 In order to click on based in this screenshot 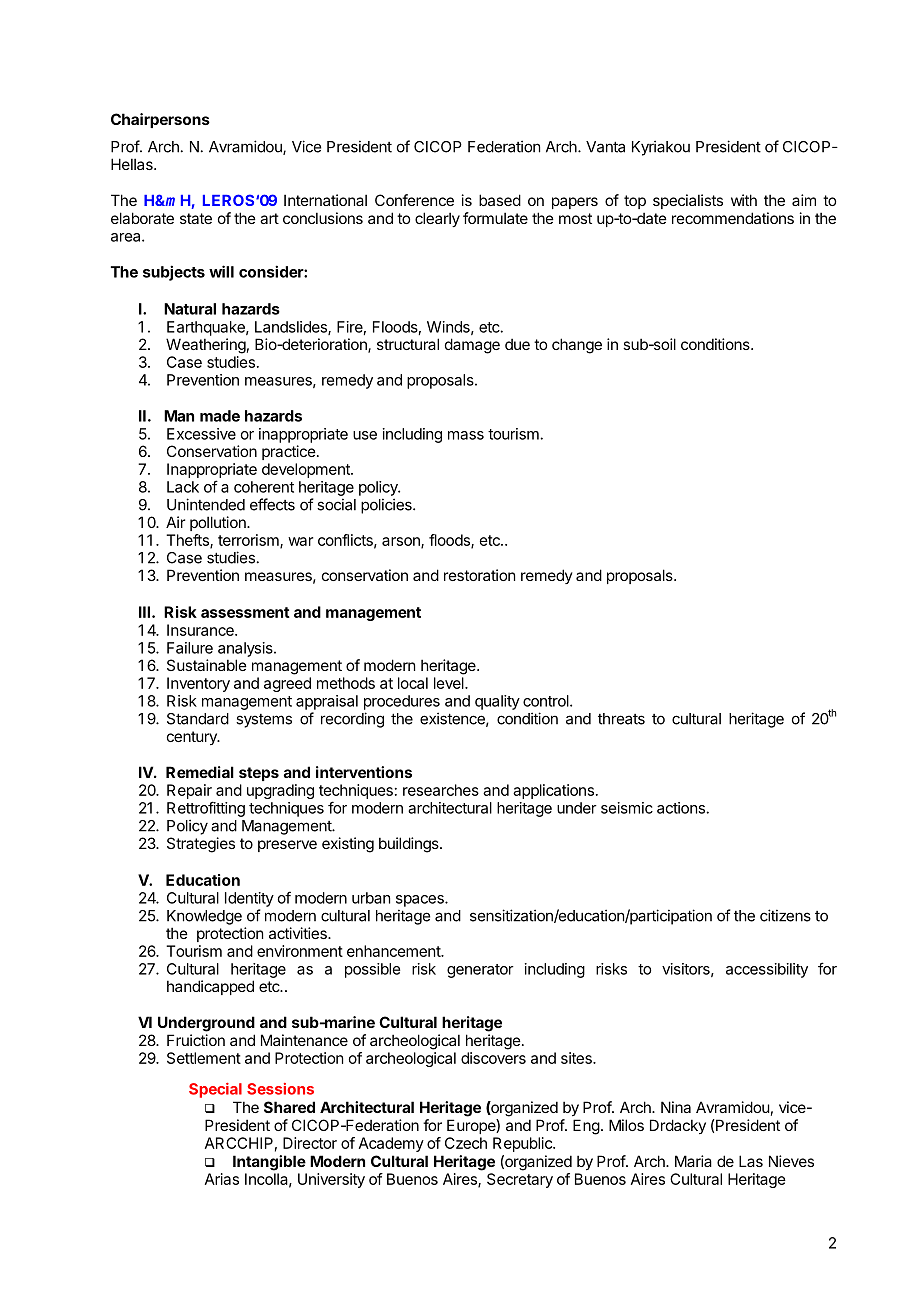, I will do `click(500, 200)`.
